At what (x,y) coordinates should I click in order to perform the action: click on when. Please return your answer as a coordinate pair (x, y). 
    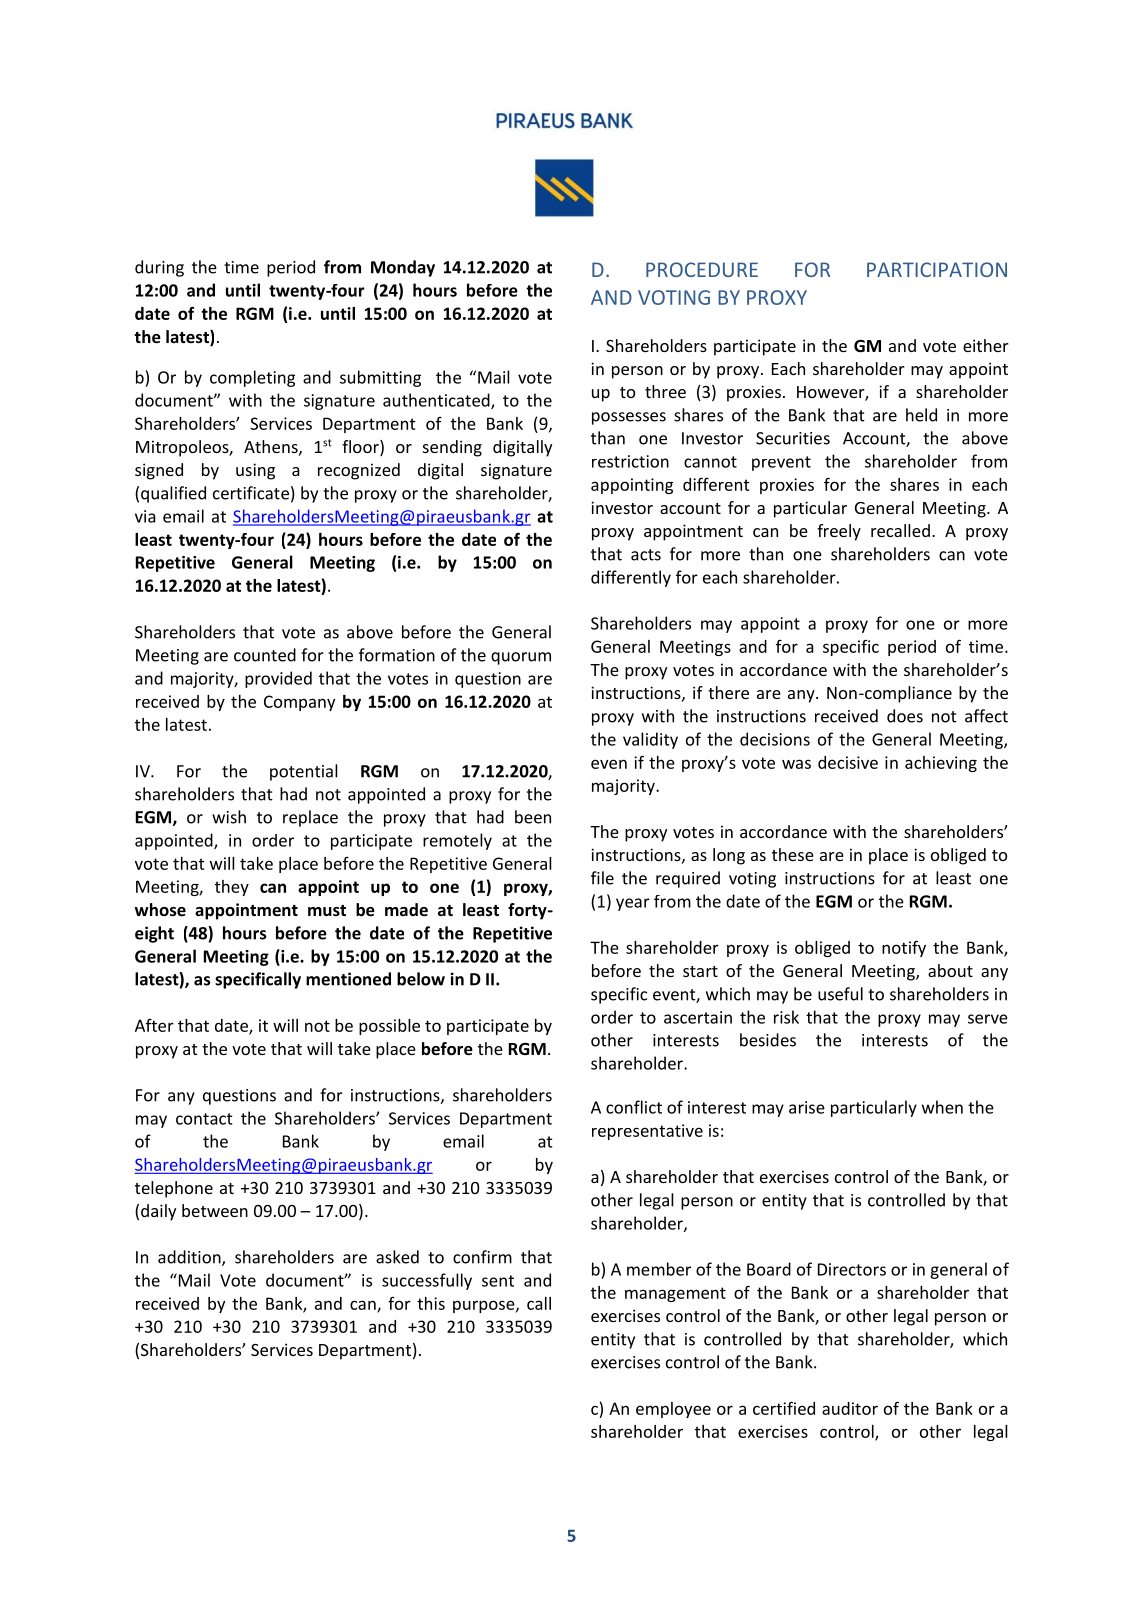
    Looking at the image, I should click on (942, 1107).
